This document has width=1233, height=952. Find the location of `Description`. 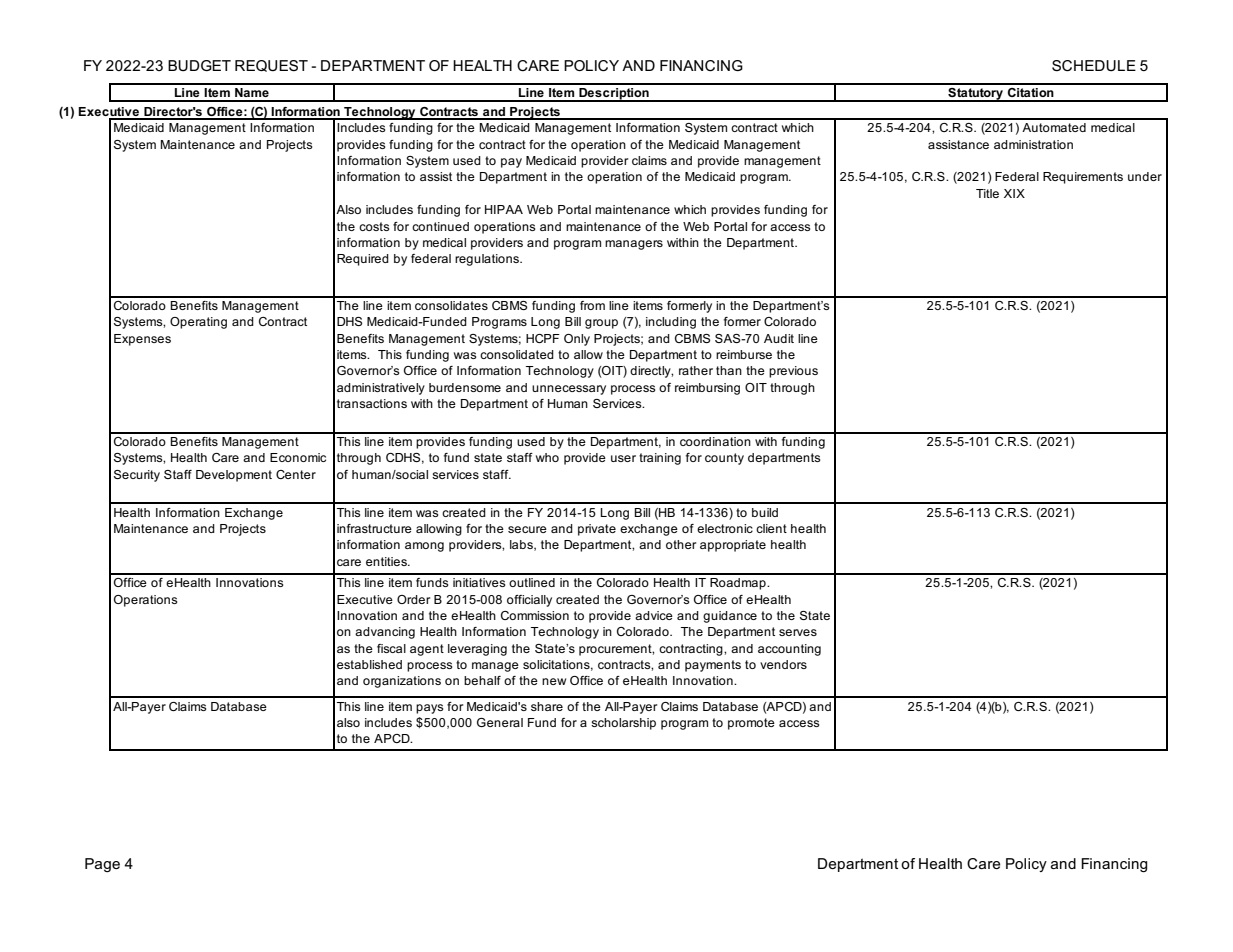

Description is located at coordinates (614, 95).
